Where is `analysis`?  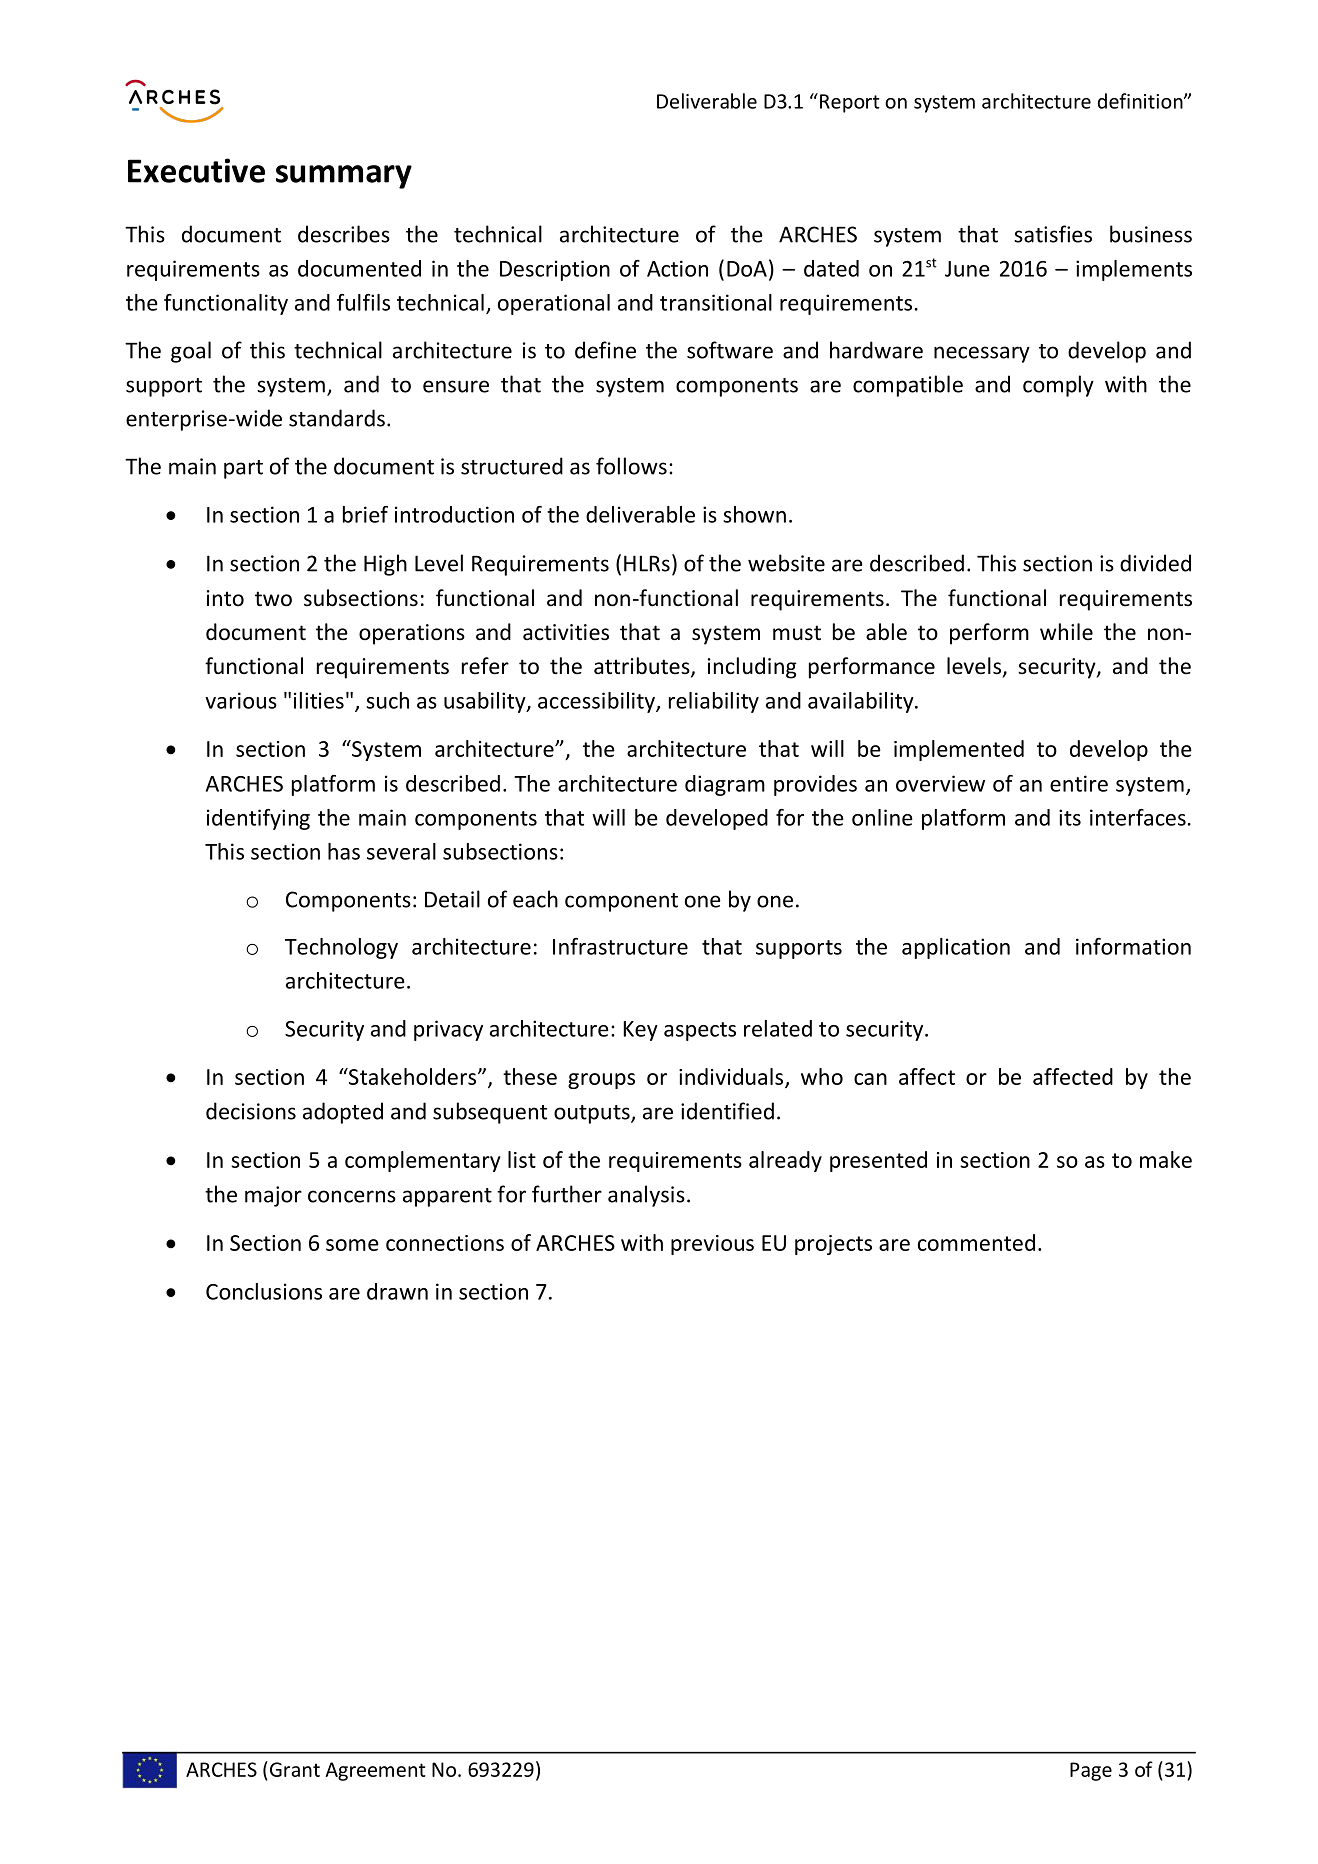 analysis is located at coordinates (646, 1196).
